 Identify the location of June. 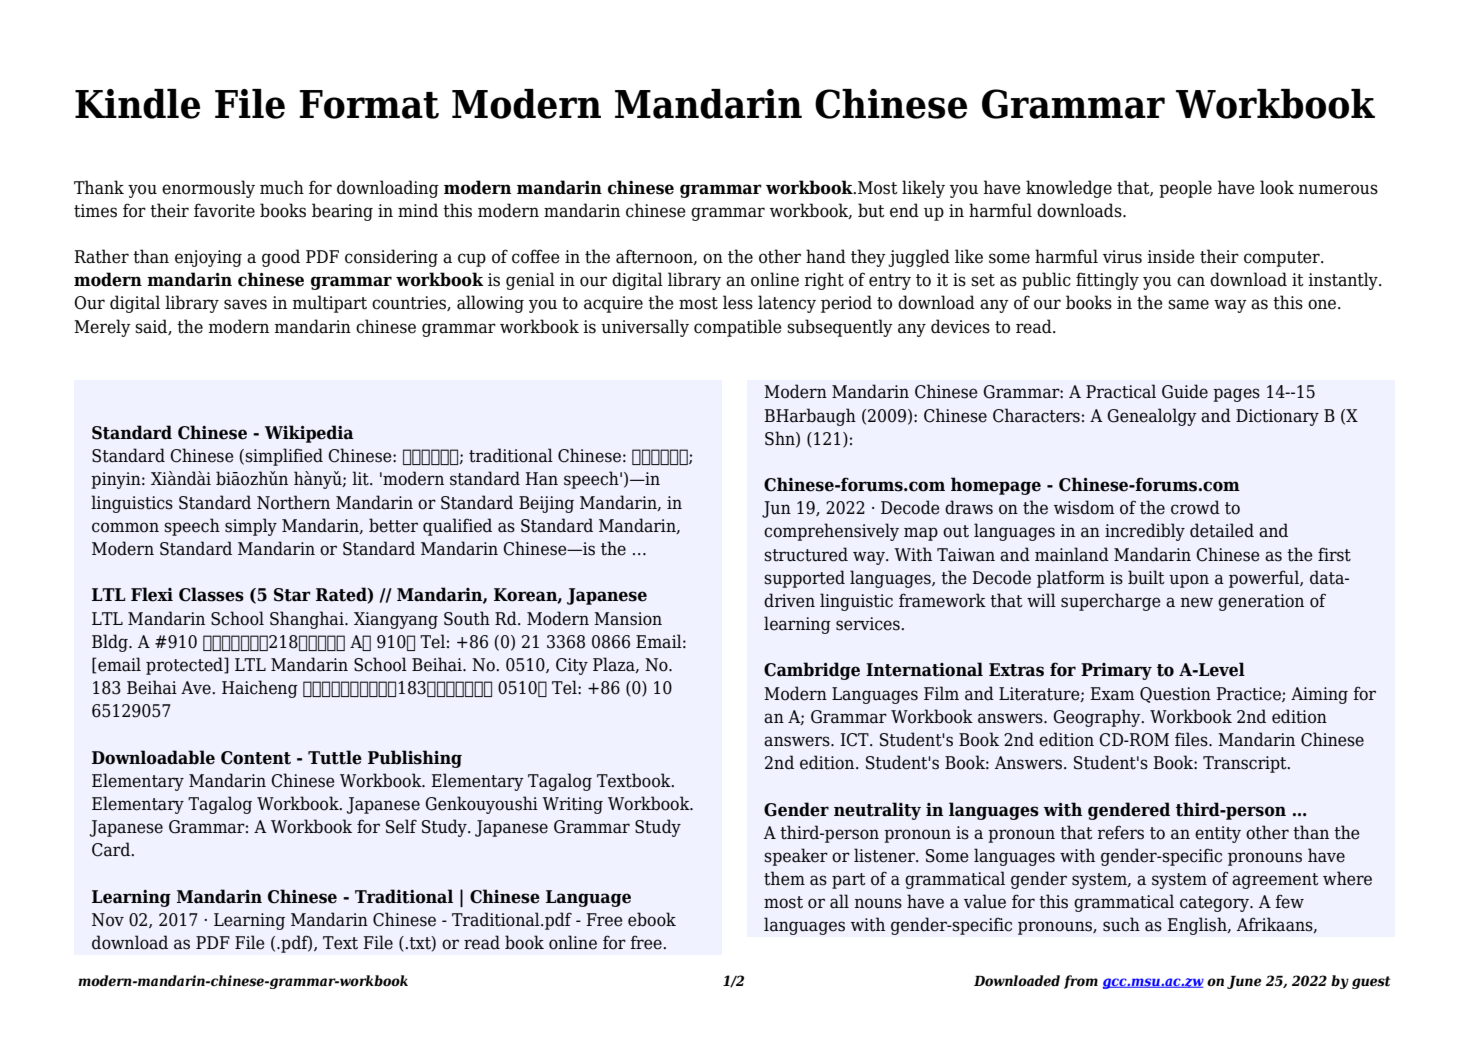
(1244, 982).
